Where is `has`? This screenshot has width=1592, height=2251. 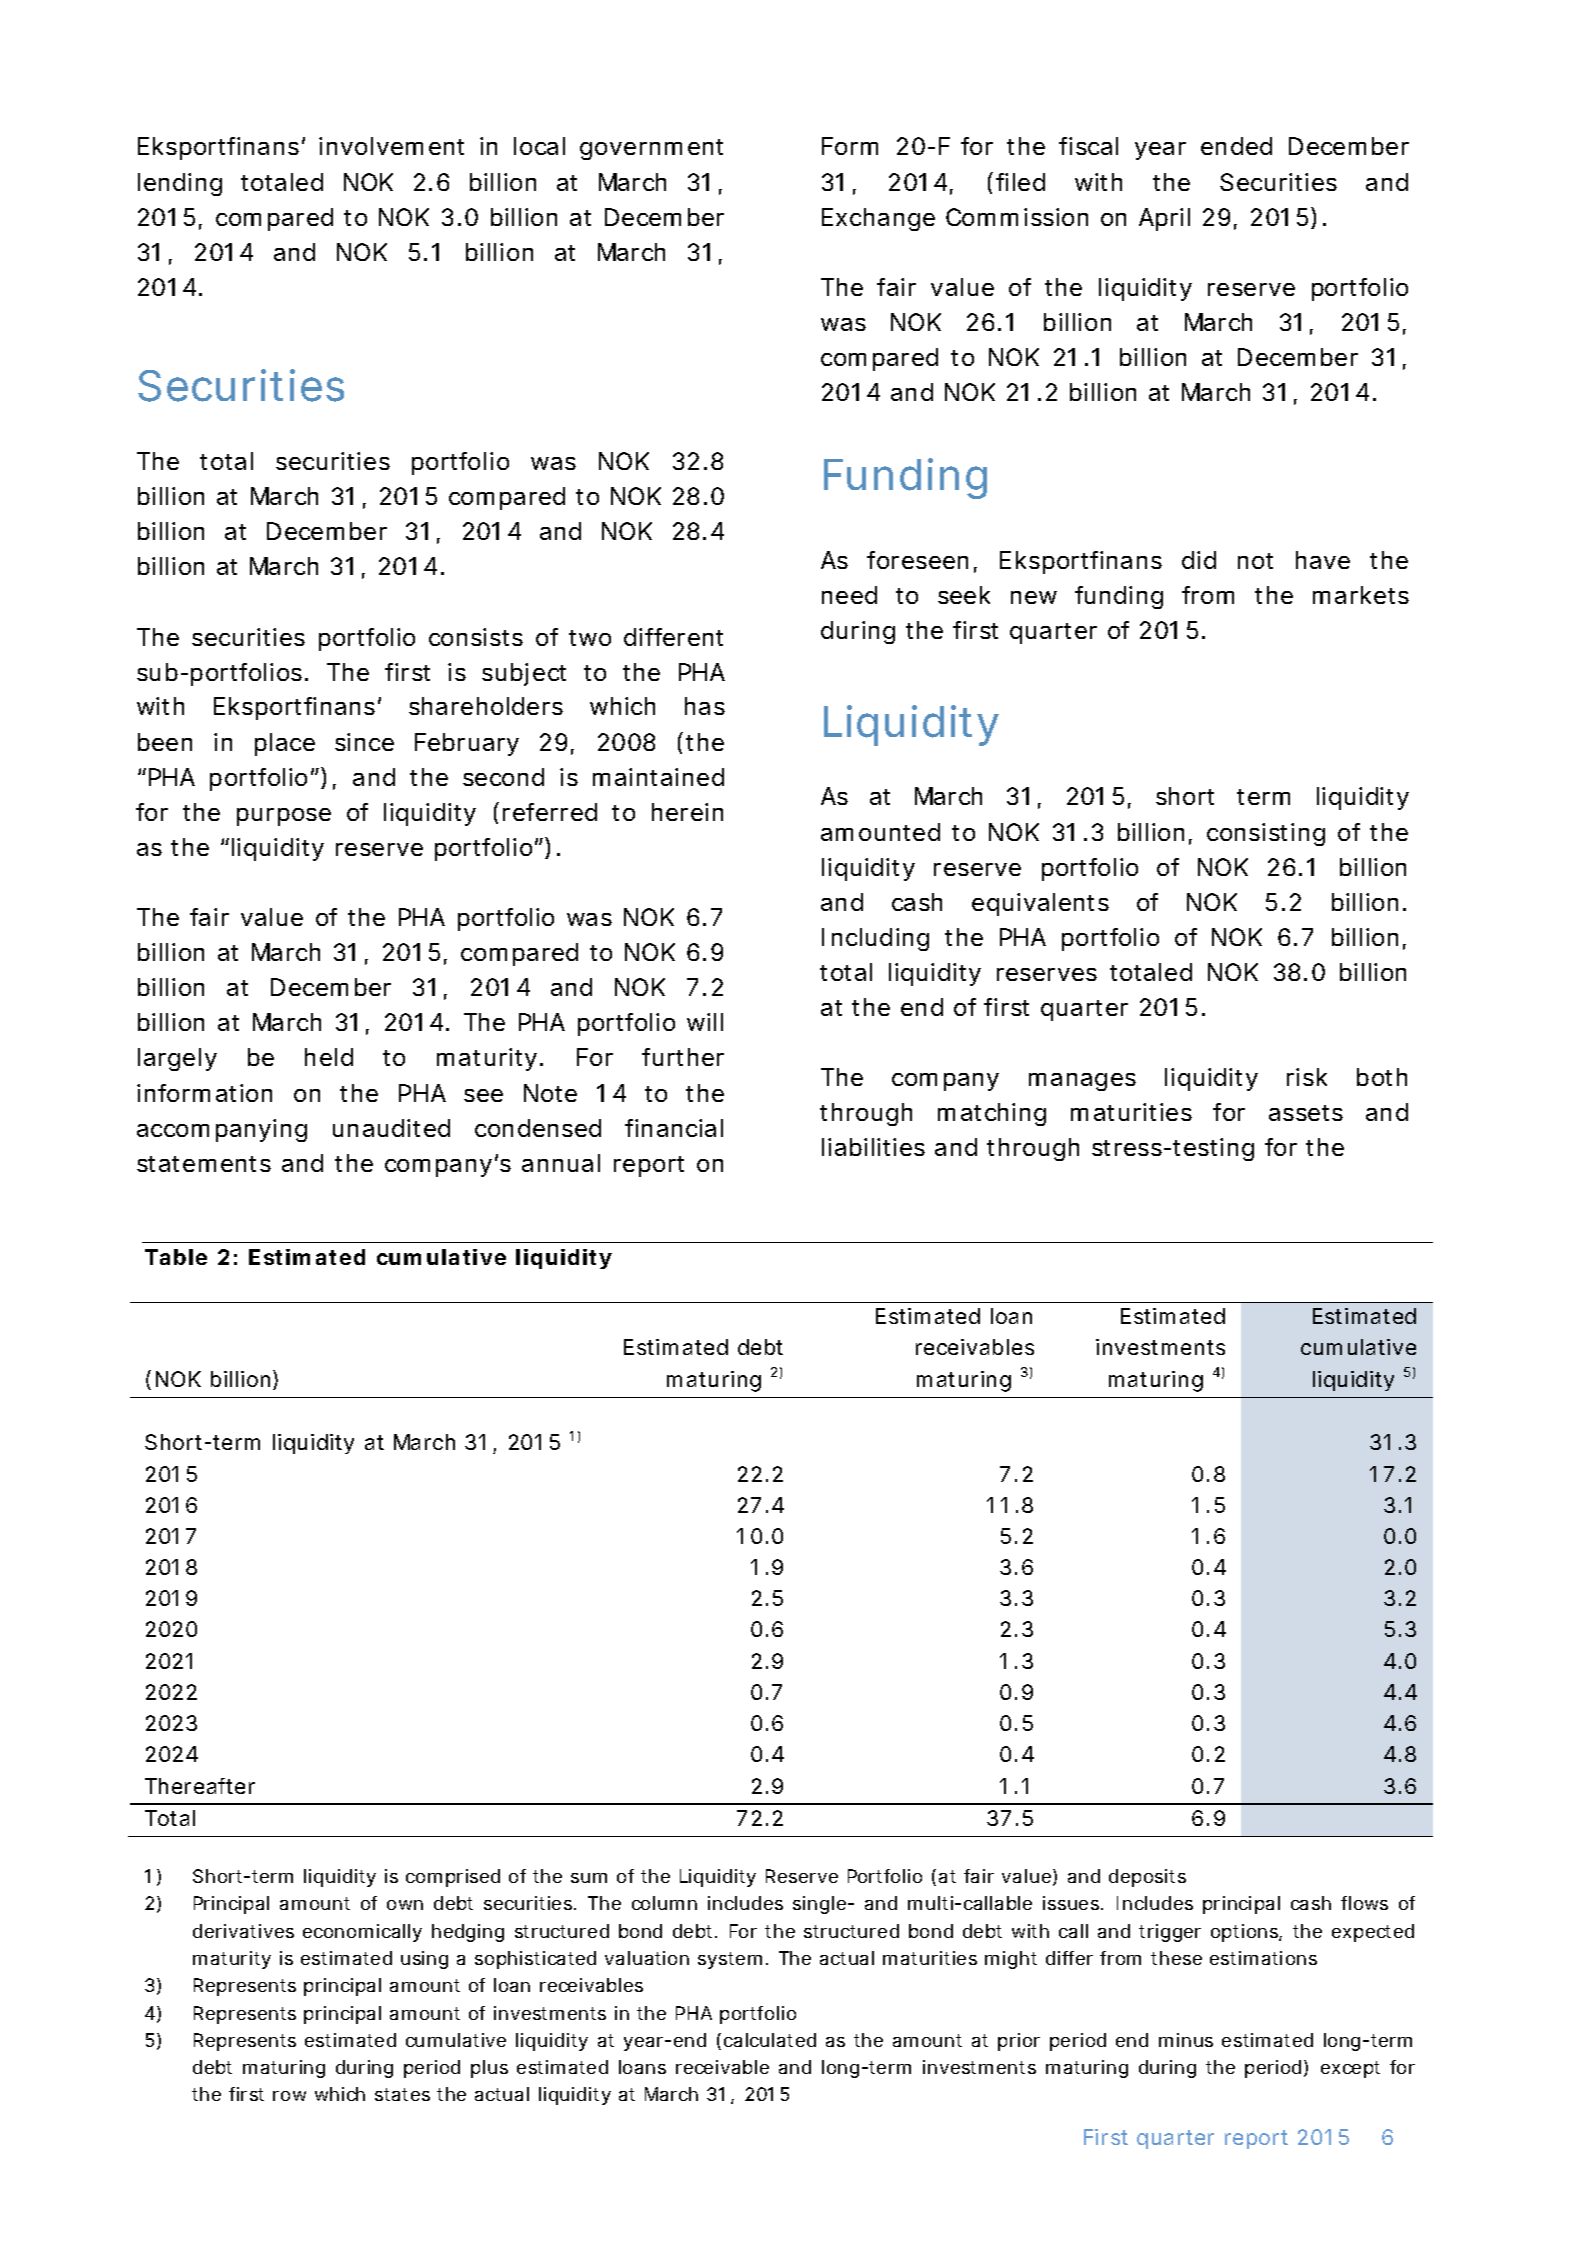
has is located at coordinates (705, 706).
